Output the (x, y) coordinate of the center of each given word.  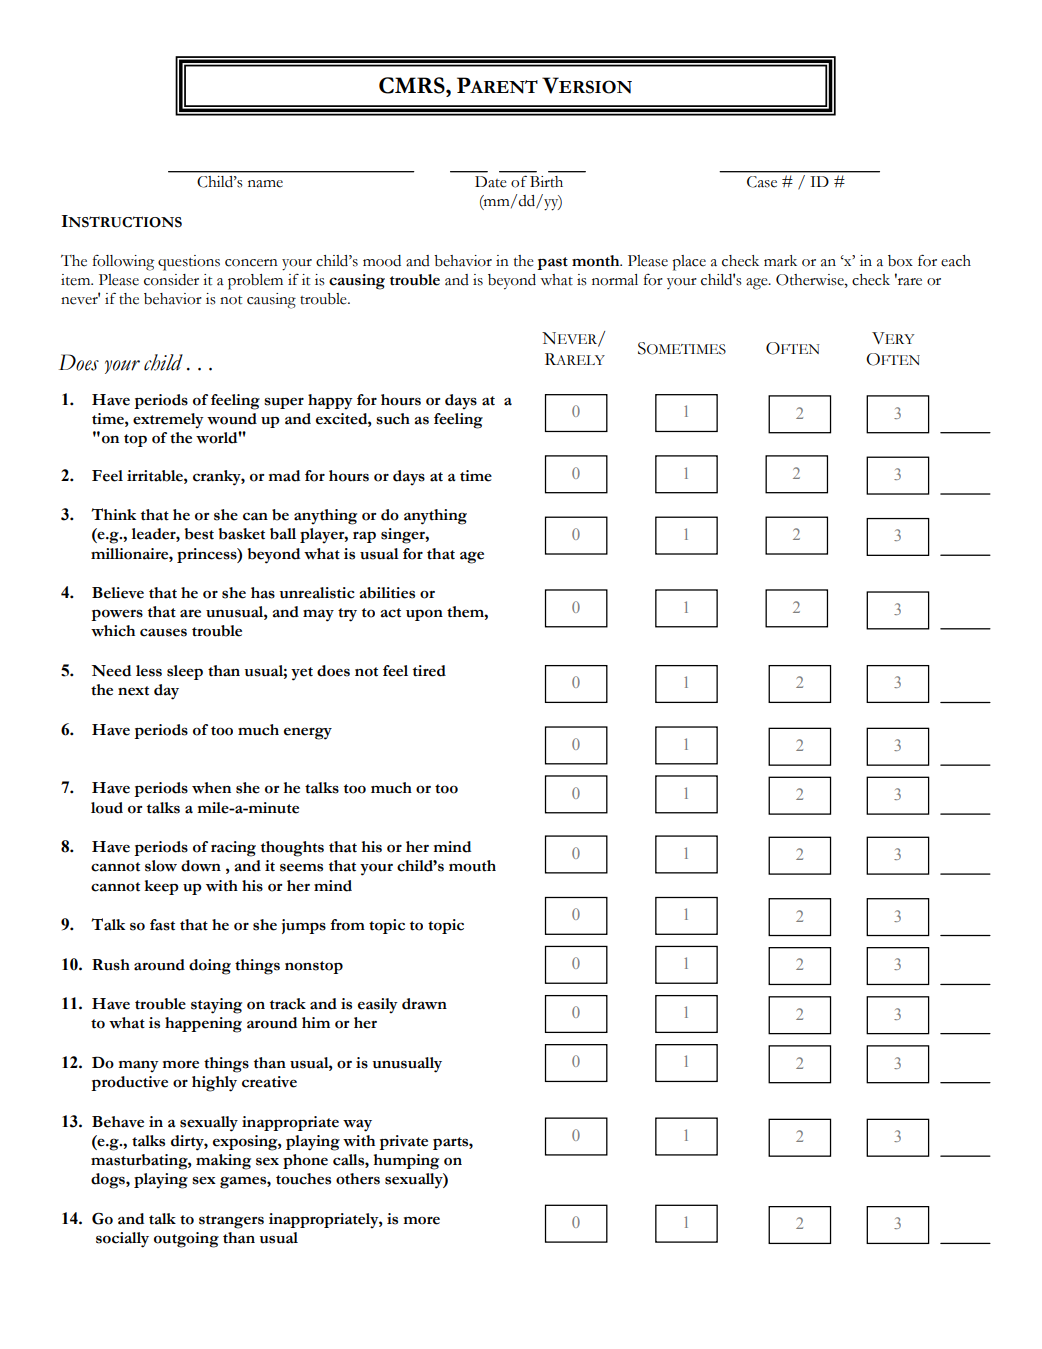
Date (491, 182)
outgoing (186, 1240)
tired (429, 671)
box (900, 261)
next (133, 691)
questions (189, 263)
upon (424, 615)
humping (406, 1162)
